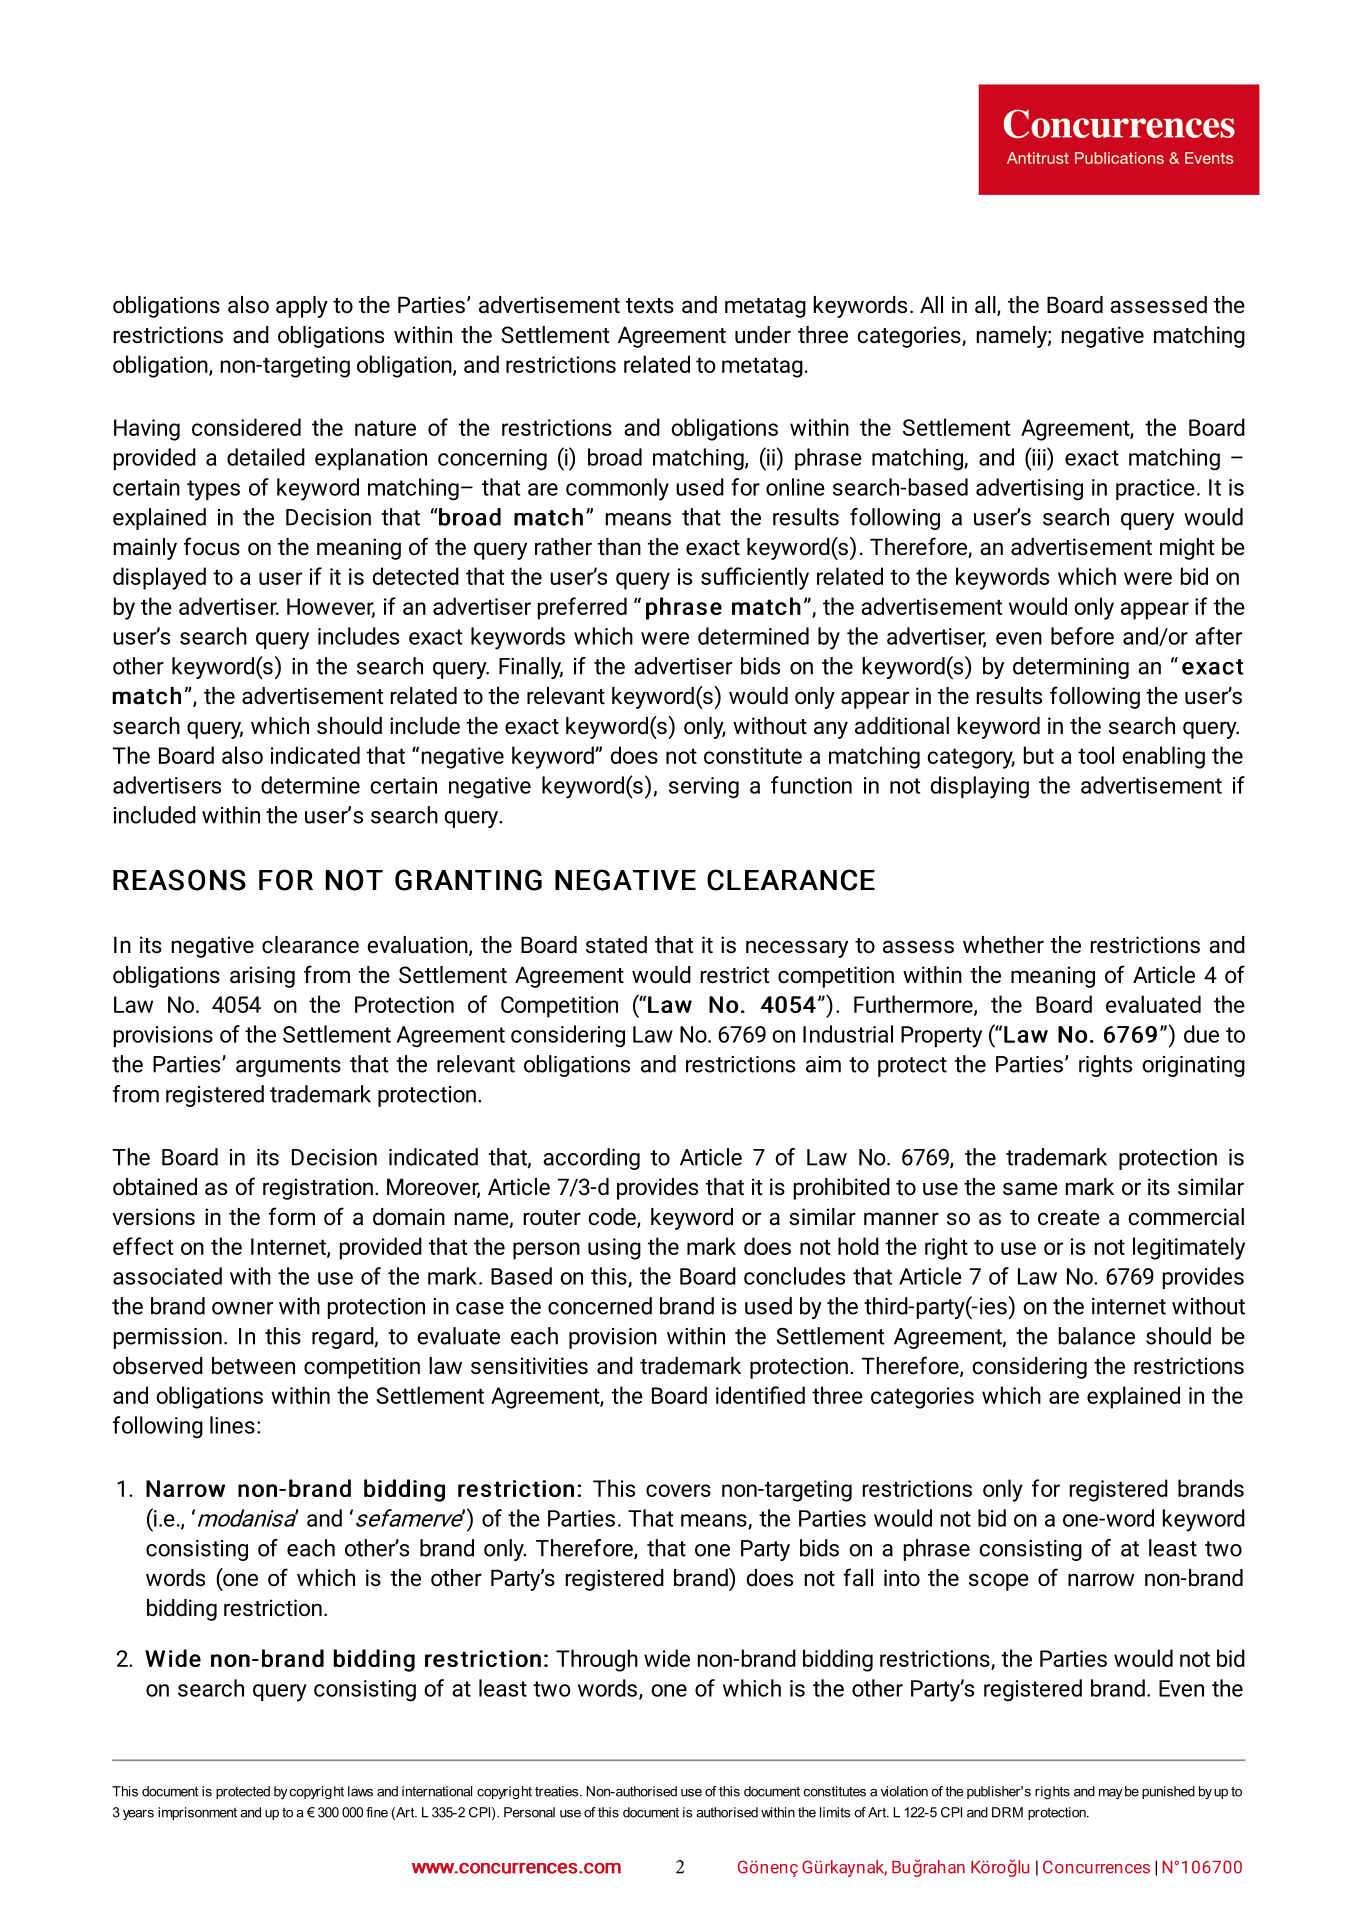 Image resolution: width=1358 pixels, height=1921 pixels. What do you see at coordinates (1193, 1066) in the page?
I see `originating` at bounding box center [1193, 1066].
